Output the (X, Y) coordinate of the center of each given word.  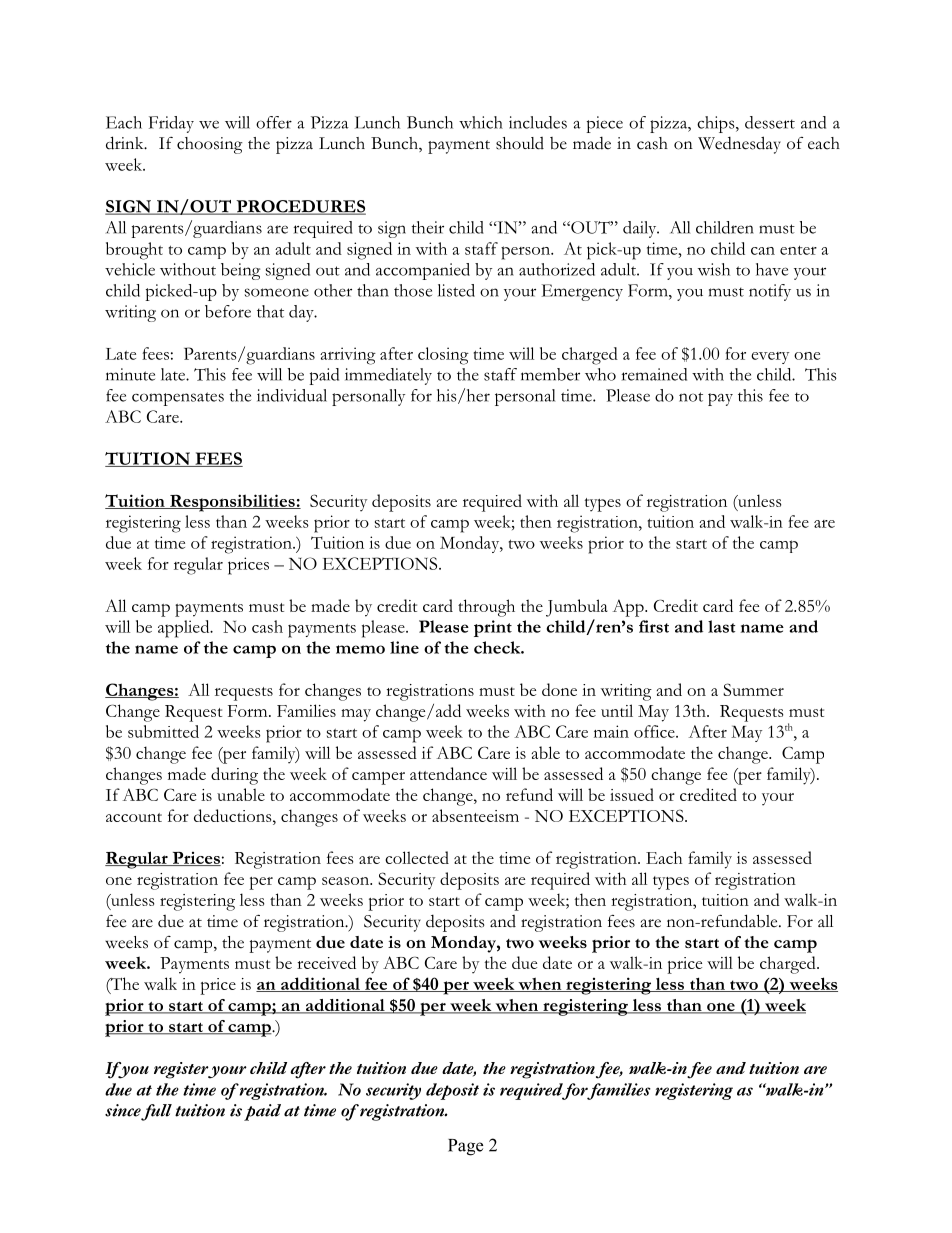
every (770, 358)
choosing (210, 145)
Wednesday (739, 145)
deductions (234, 815)
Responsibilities (232, 503)
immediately (388, 376)
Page (465, 1147)
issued (632, 794)
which (481, 122)
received (326, 962)
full (156, 1112)
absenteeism (475, 815)
